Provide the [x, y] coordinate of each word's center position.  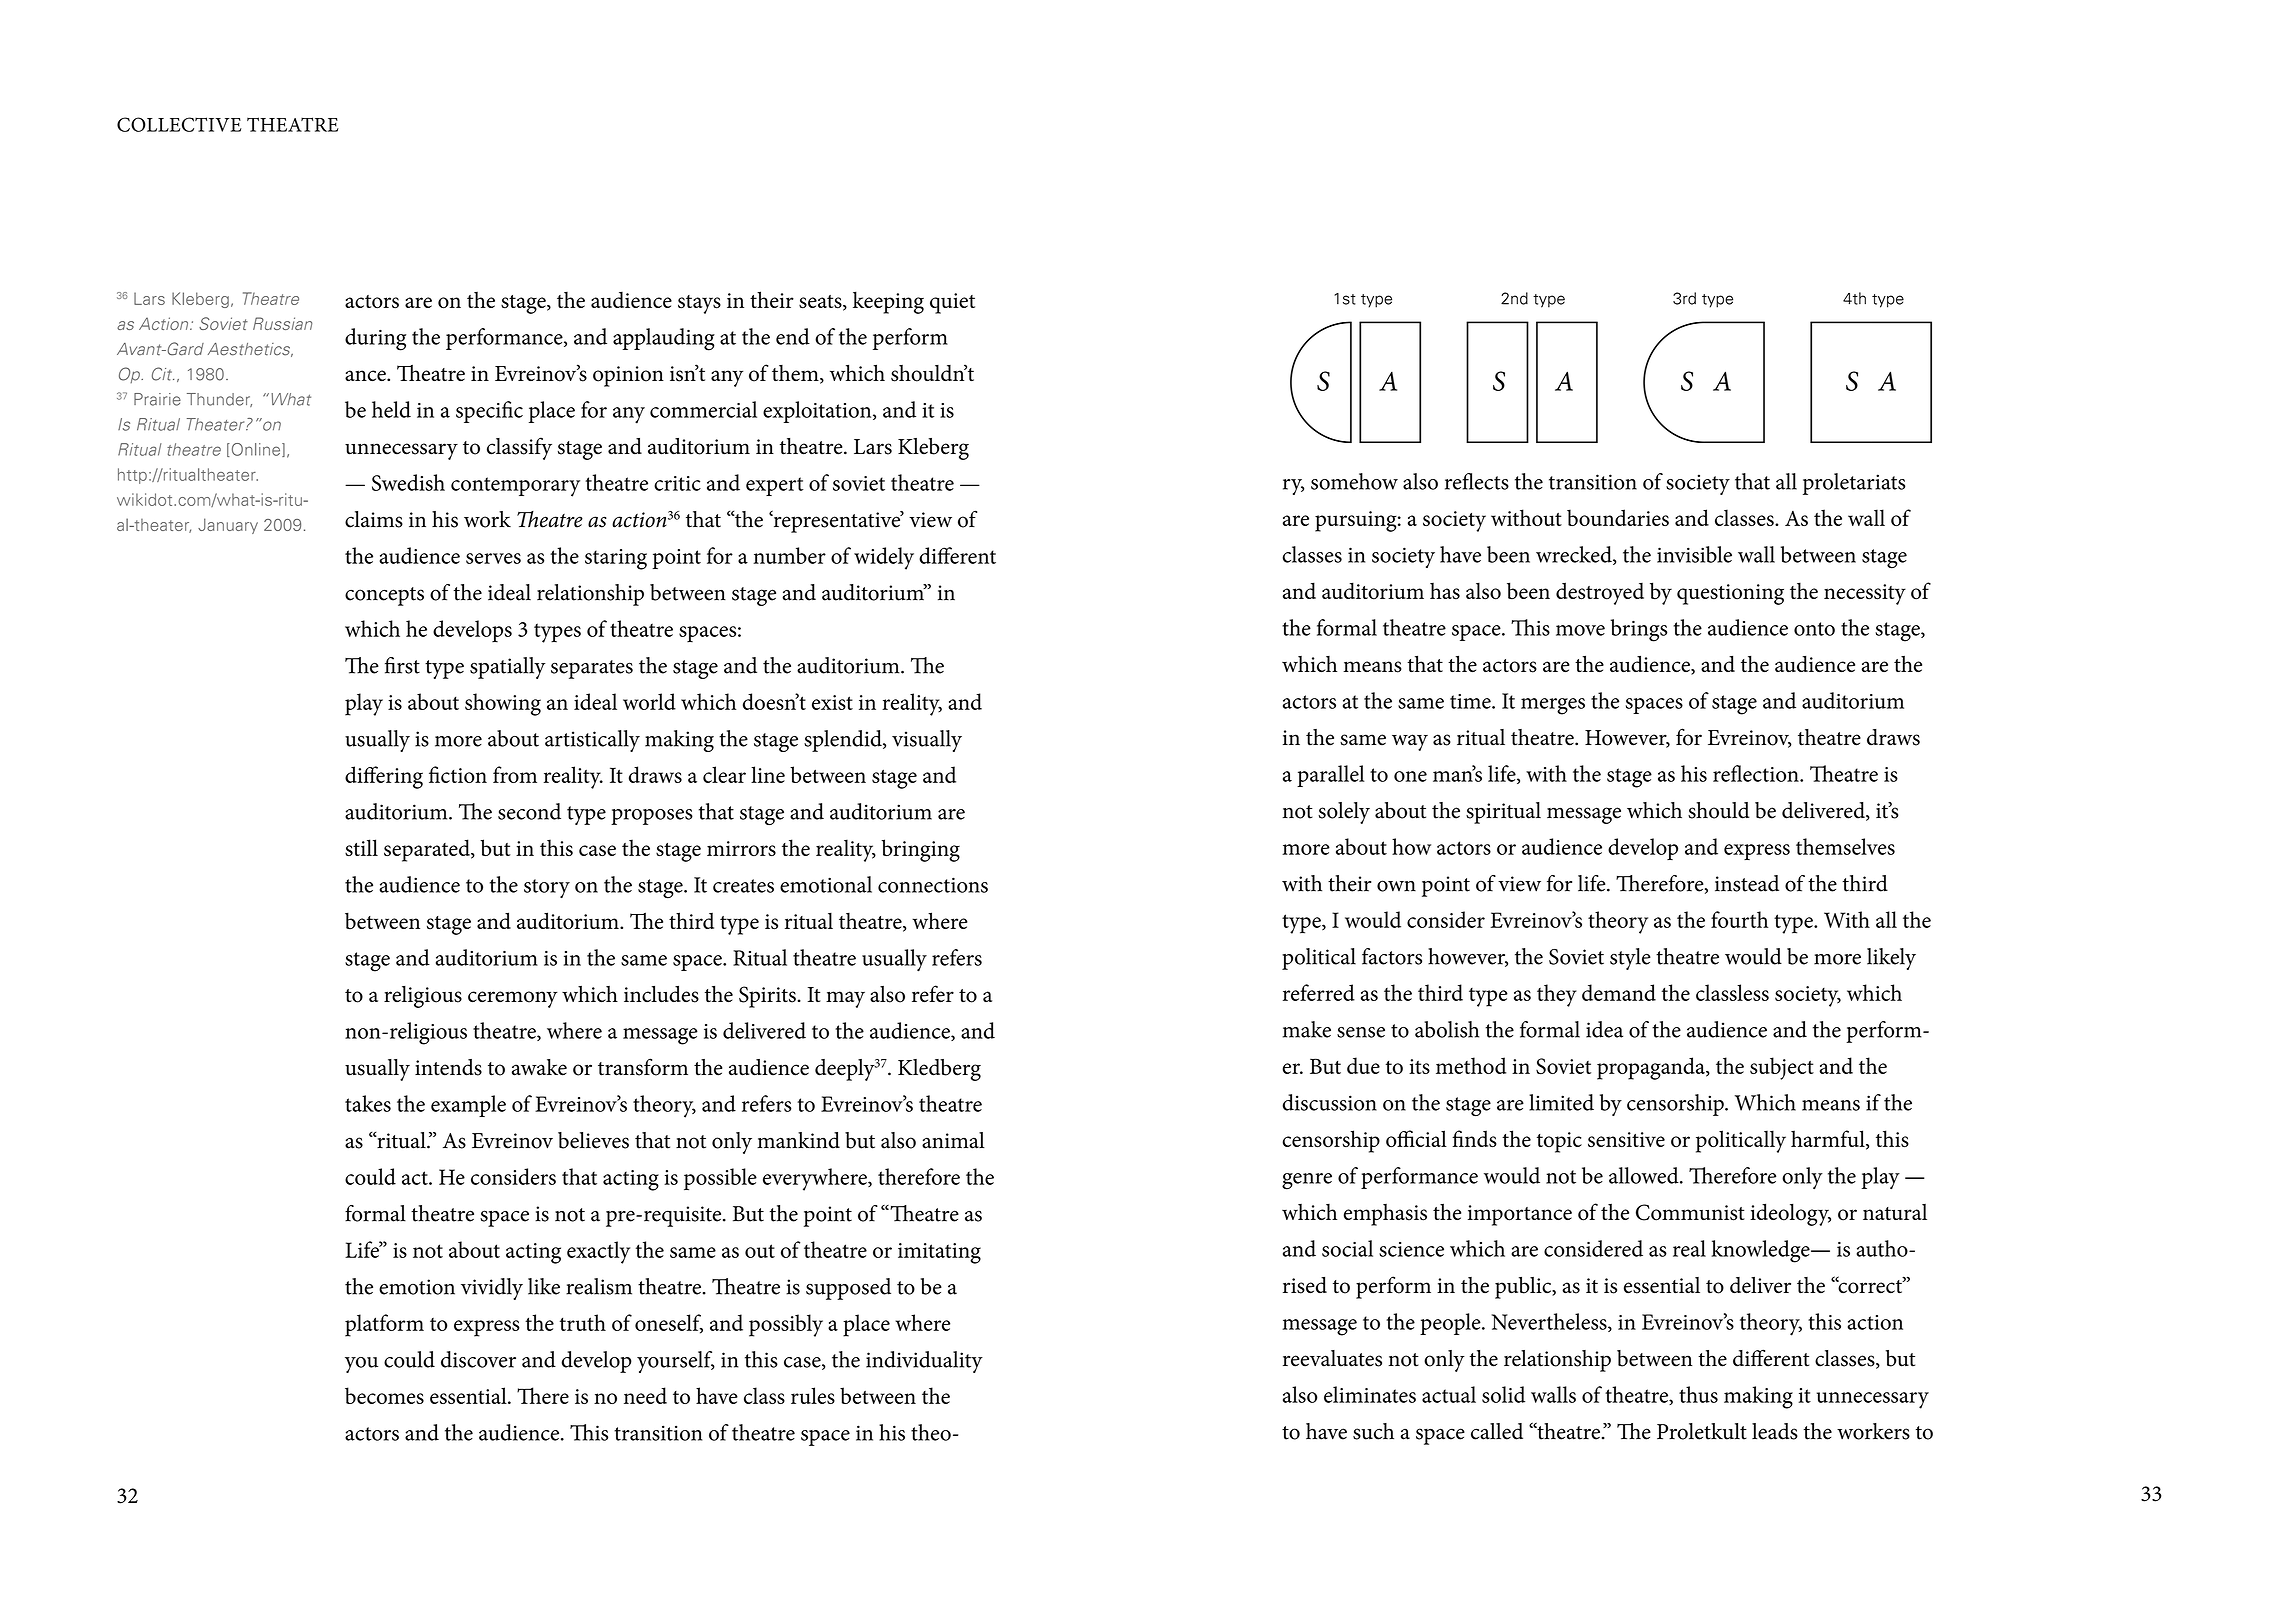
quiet [952, 303]
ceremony [513, 999]
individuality [924, 1362]
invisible [1694, 554]
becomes [384, 1395]
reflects [1477, 481]
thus [1698, 1394]
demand [1619, 992]
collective [179, 124]
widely [884, 558]
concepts [384, 596]
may [845, 999]
